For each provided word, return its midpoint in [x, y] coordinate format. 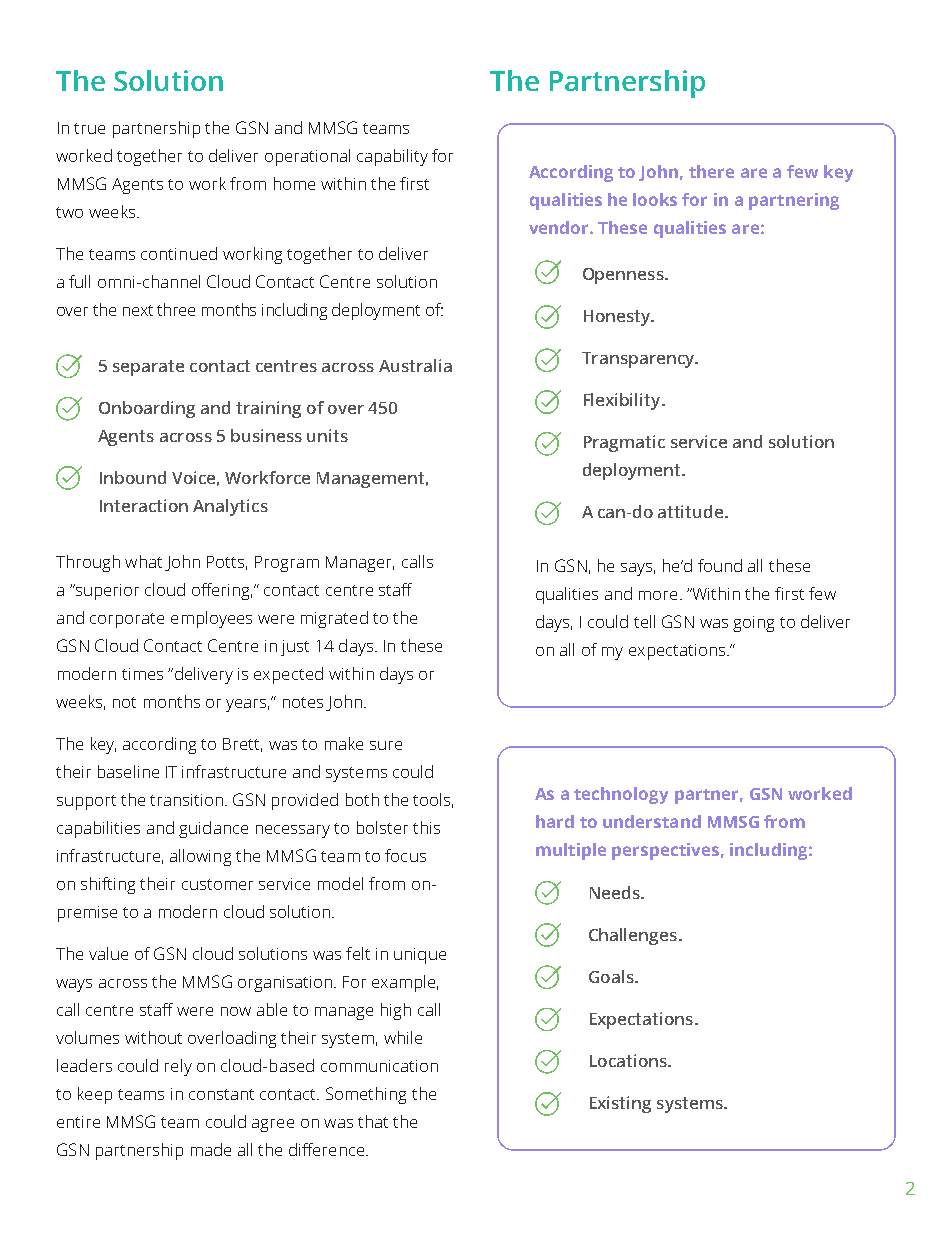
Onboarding [147, 409]
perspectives [665, 851]
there [711, 171]
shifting [108, 885]
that [373, 1121]
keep [95, 1095]
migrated [334, 619]
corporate [127, 620]
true [89, 128]
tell [644, 621]
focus [405, 855]
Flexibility [623, 401]
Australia [415, 365]
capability [392, 157]
